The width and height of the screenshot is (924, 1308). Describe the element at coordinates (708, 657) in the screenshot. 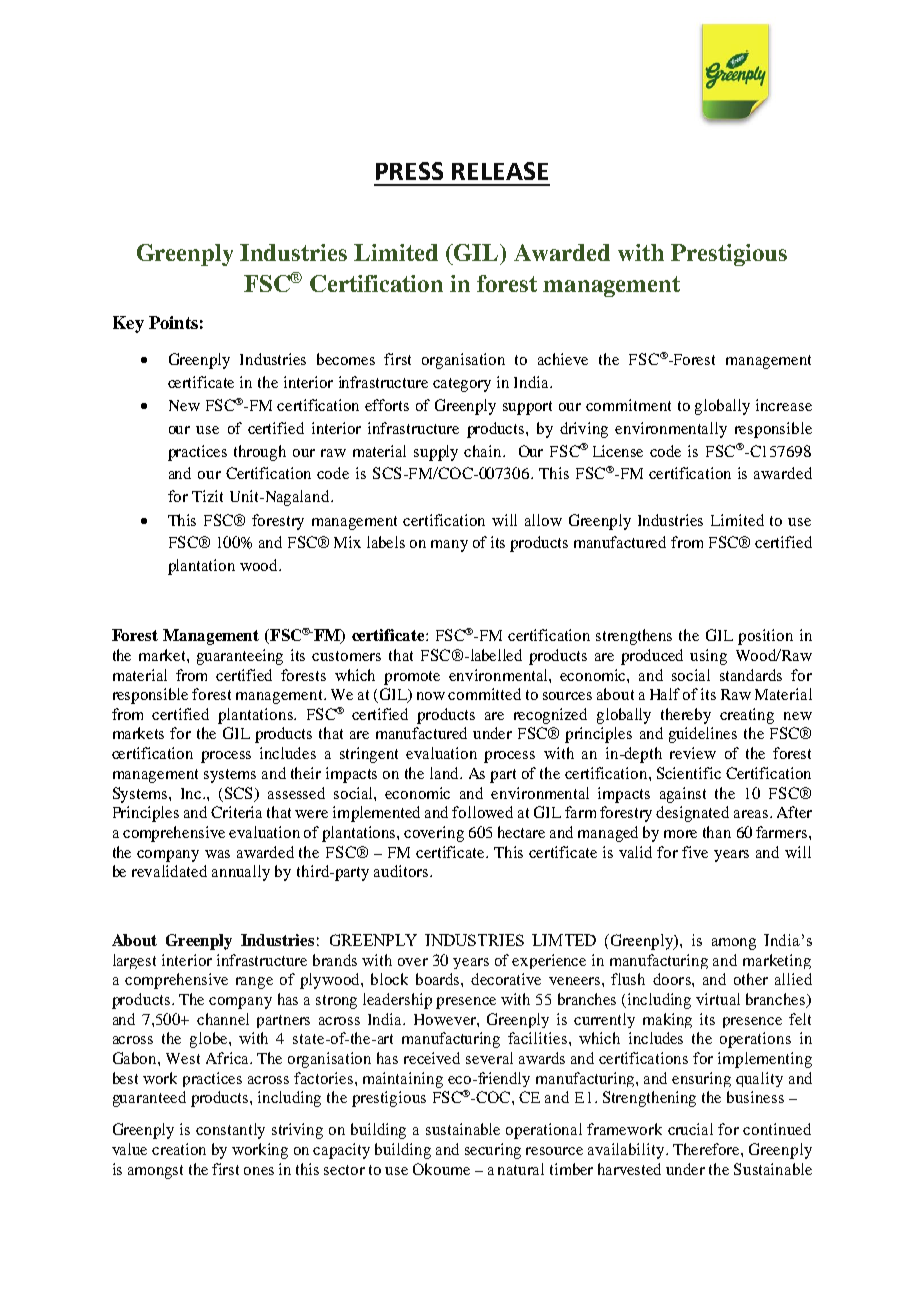

I see `using` at that location.
